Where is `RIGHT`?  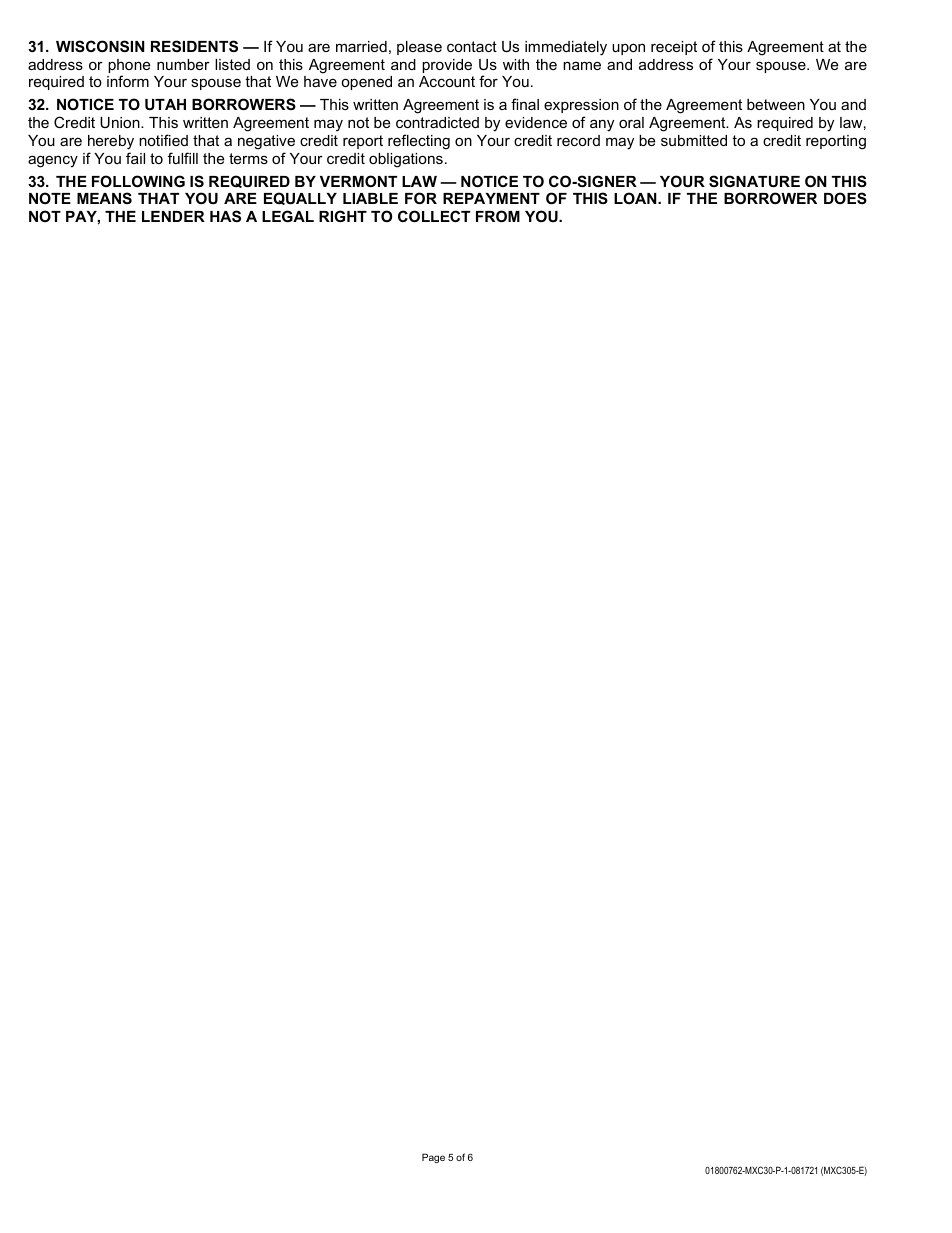 RIGHT is located at coordinates (343, 216).
